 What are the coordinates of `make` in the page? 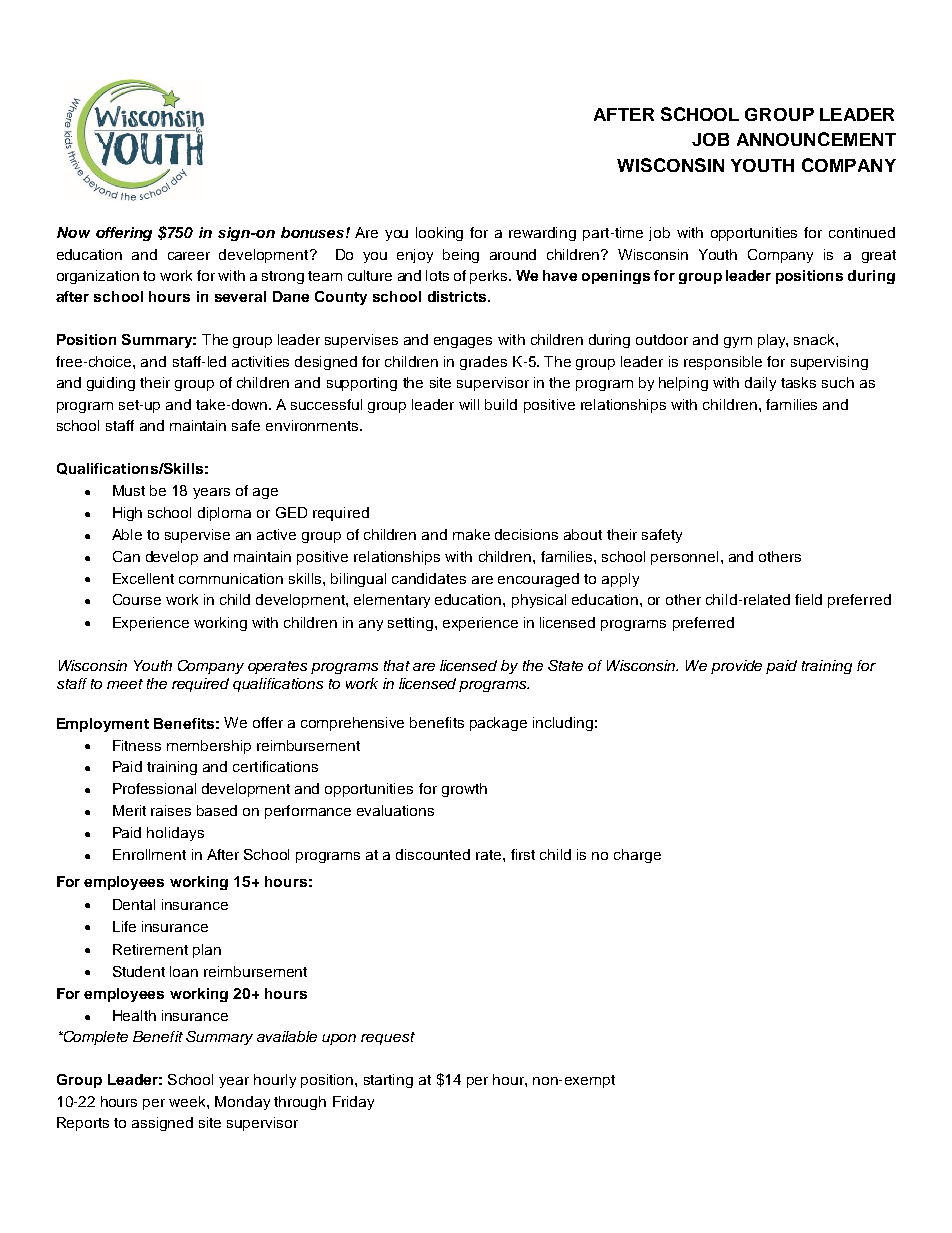 It's located at (471, 534).
